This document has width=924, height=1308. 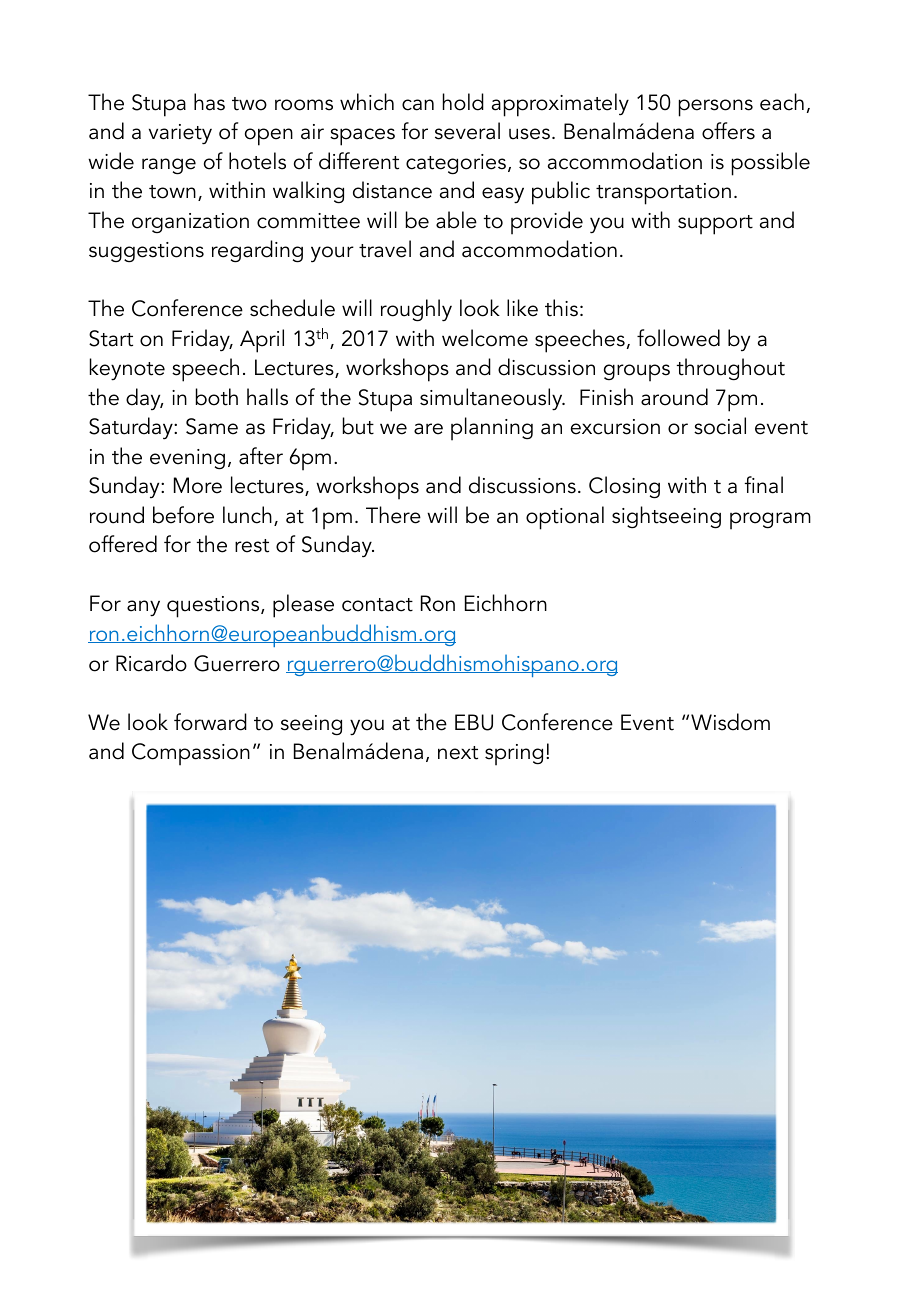 I want to click on are, so click(x=428, y=429).
